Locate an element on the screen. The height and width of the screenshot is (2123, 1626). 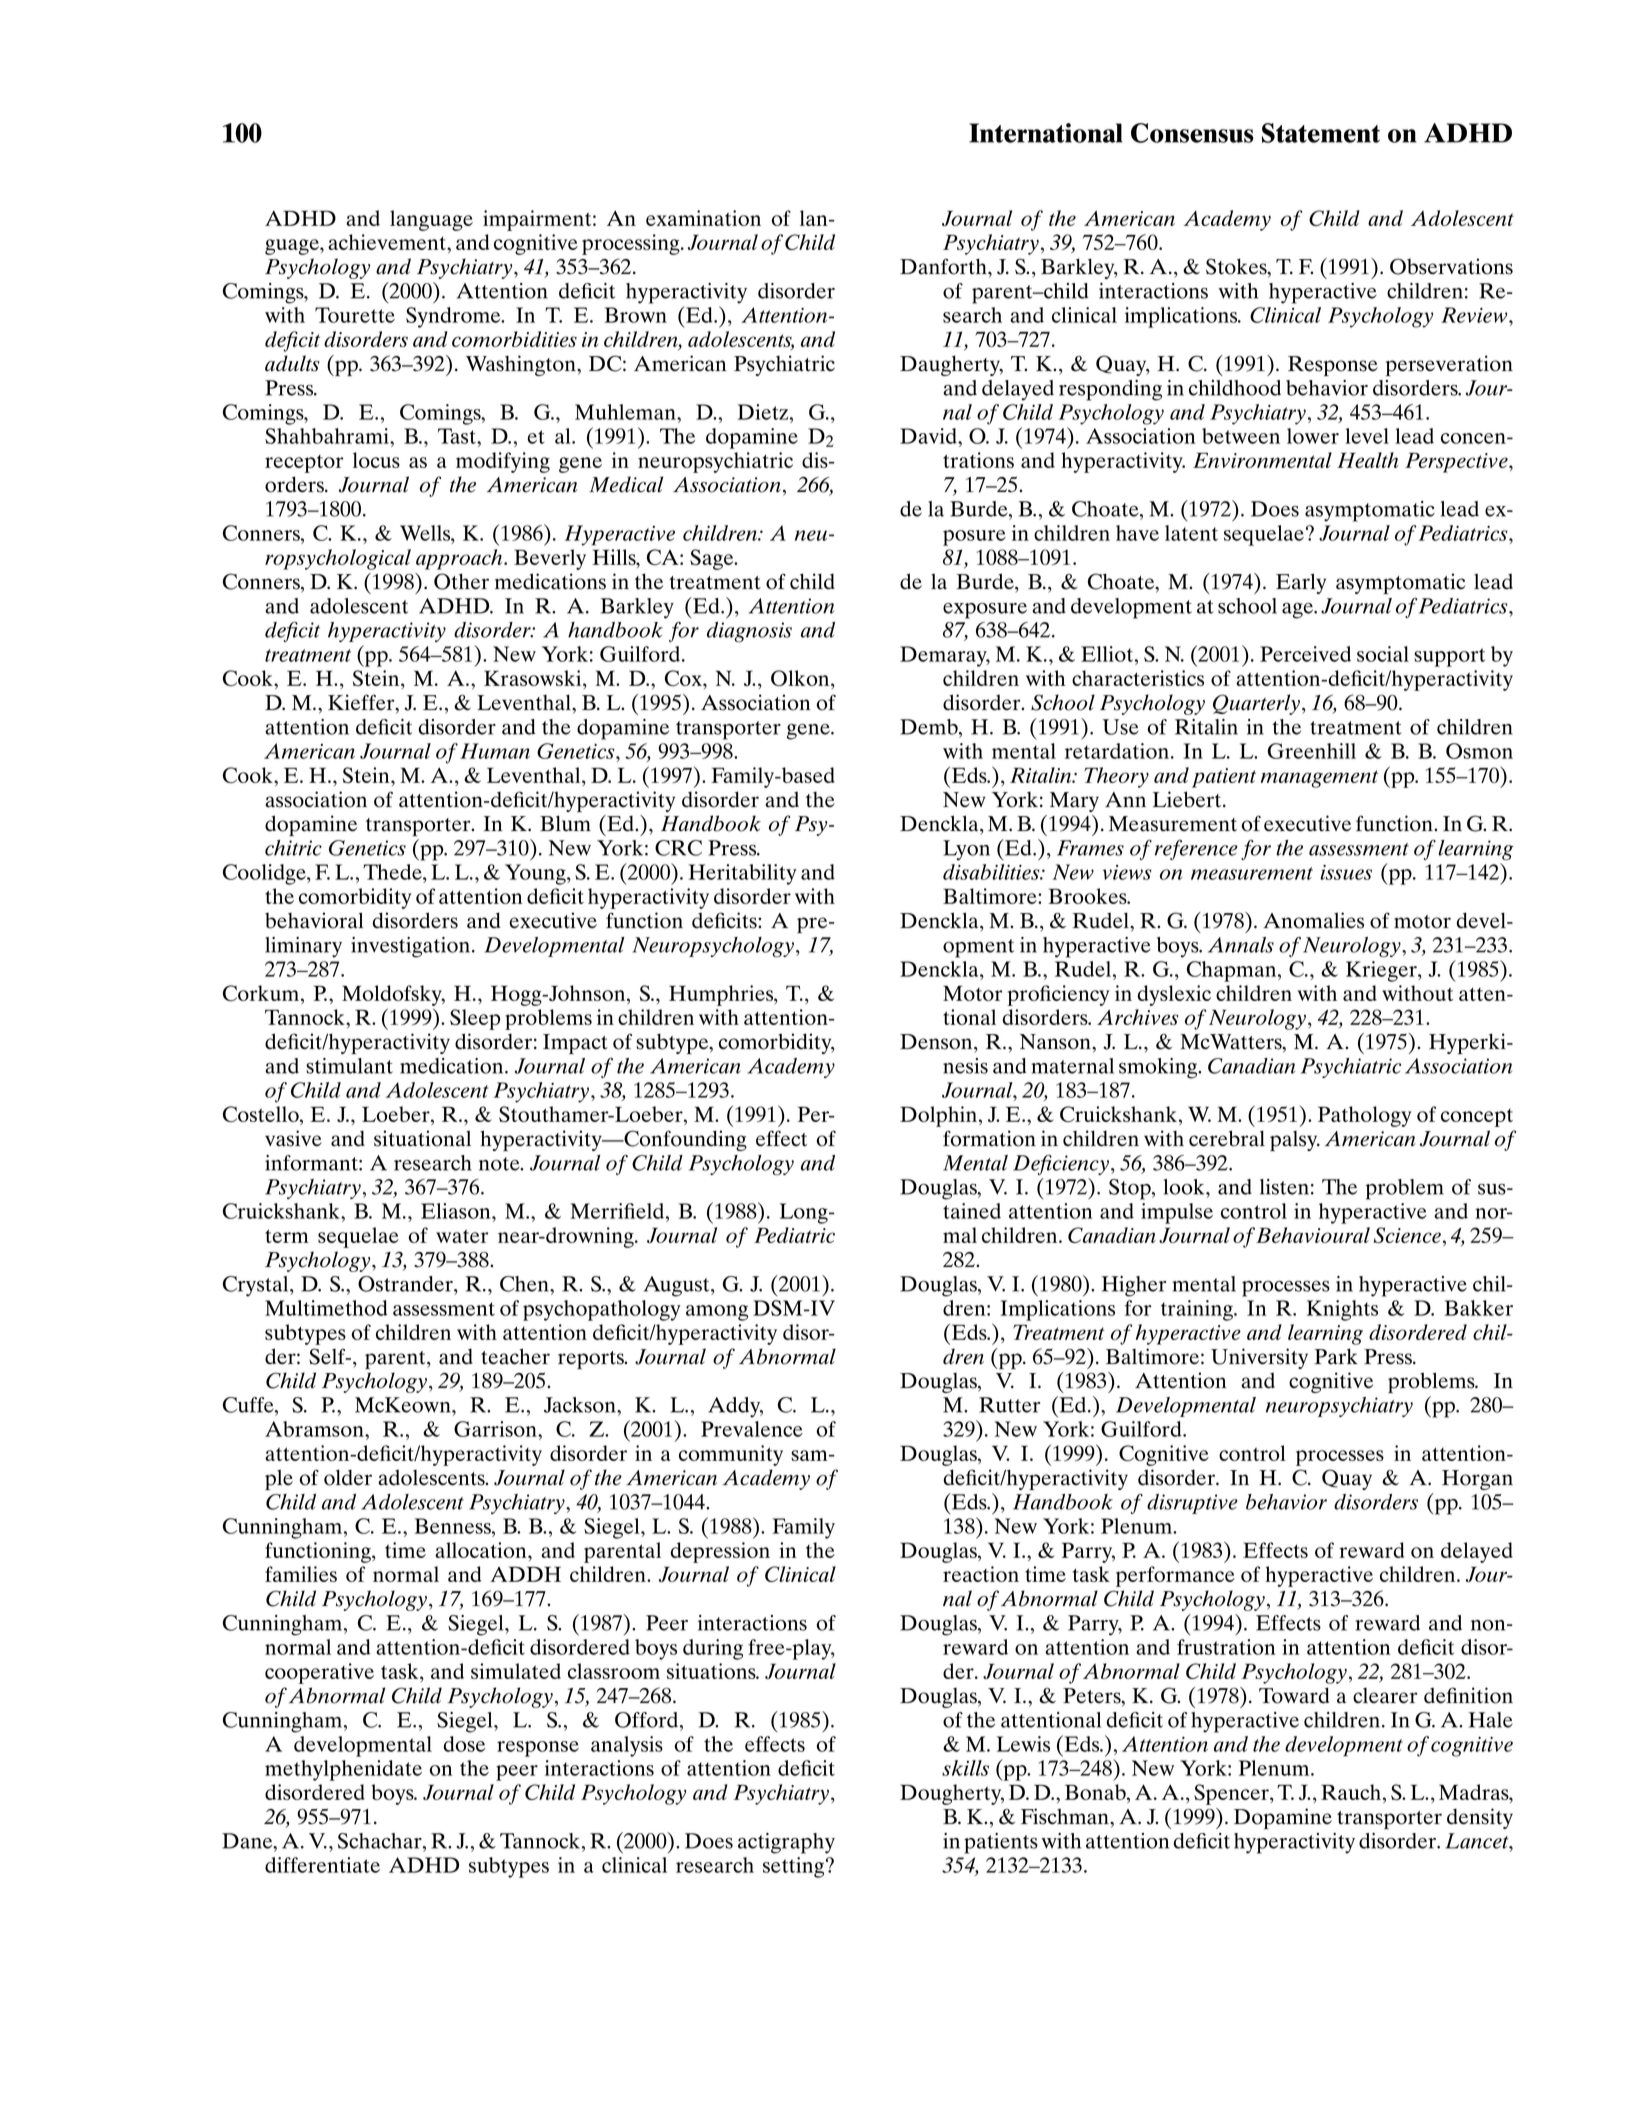
Danforth is located at coordinates (944, 266).
